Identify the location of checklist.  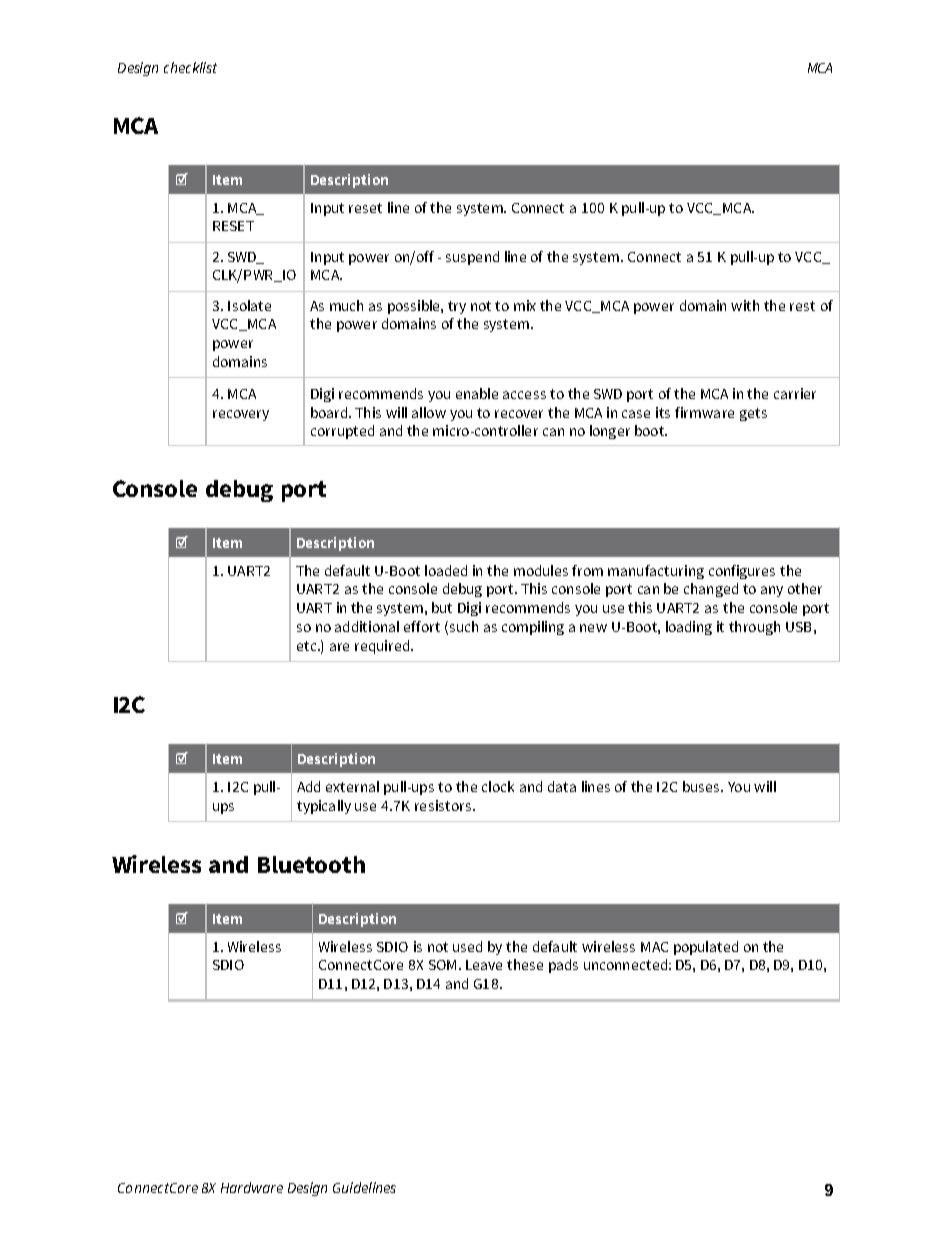
(190, 67).
